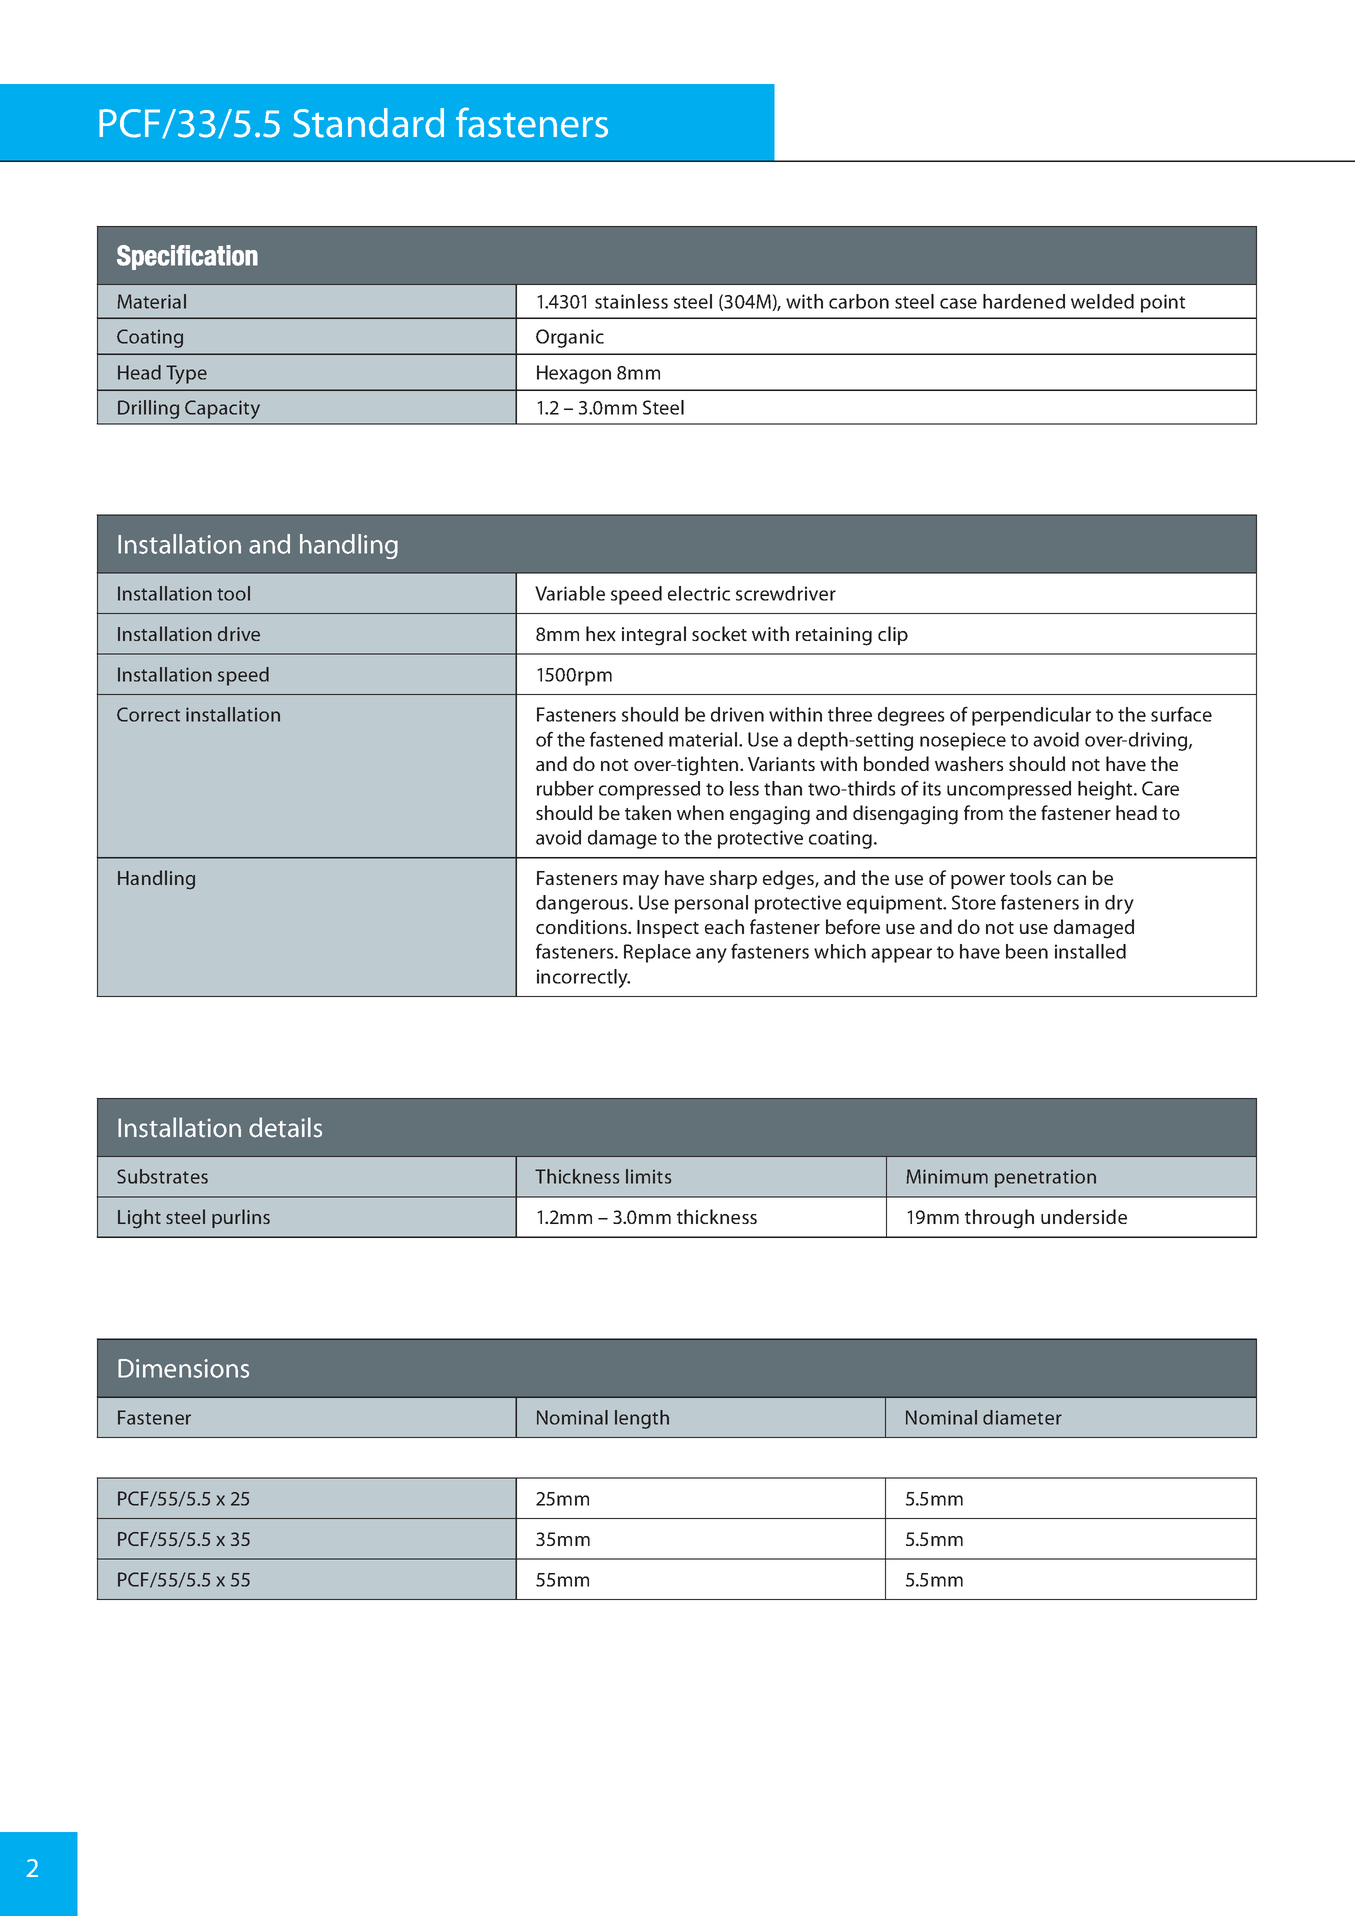  Describe the element at coordinates (285, 1127) in the screenshot. I see `details` at that location.
